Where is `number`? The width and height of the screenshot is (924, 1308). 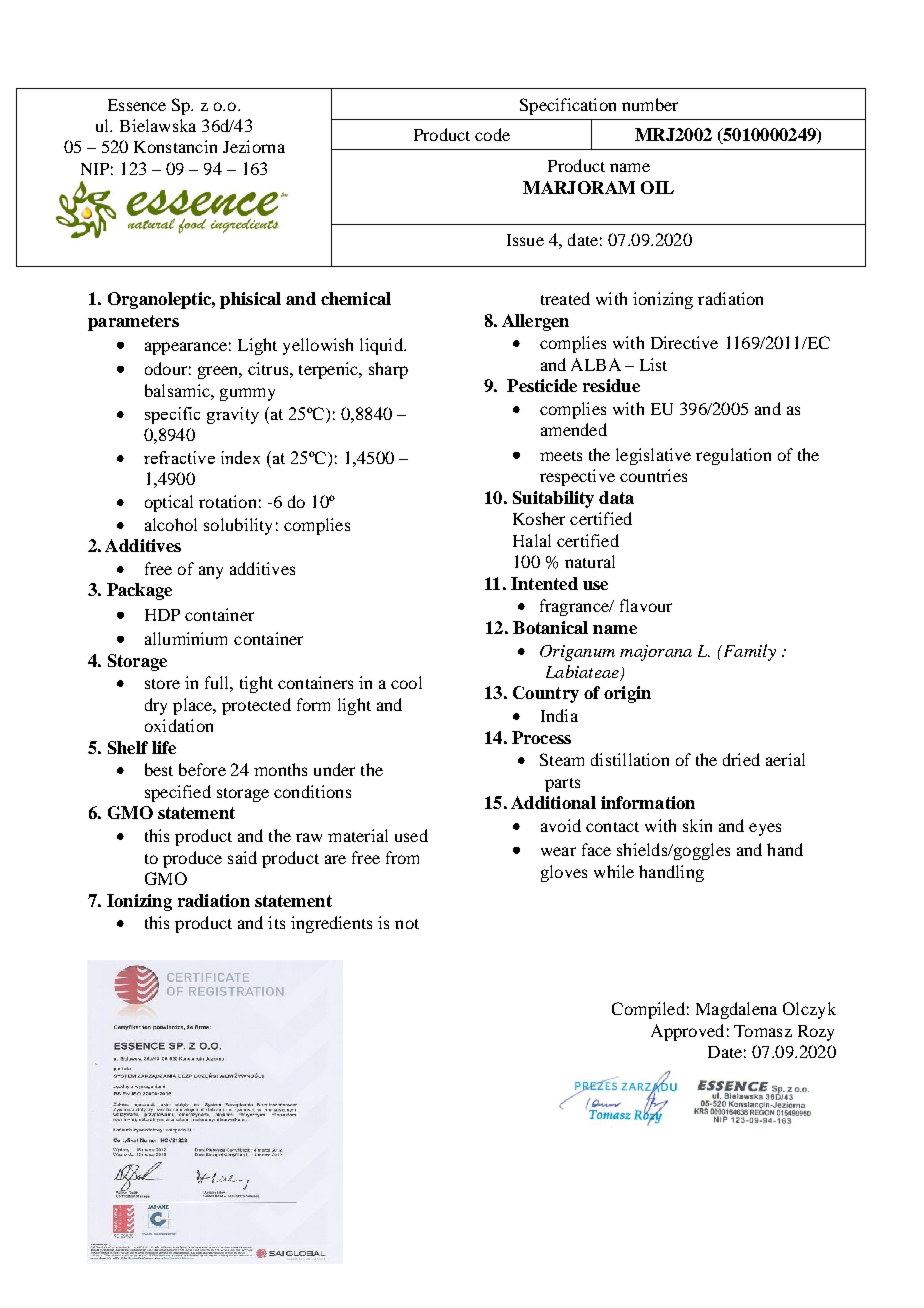 number is located at coordinates (650, 104).
